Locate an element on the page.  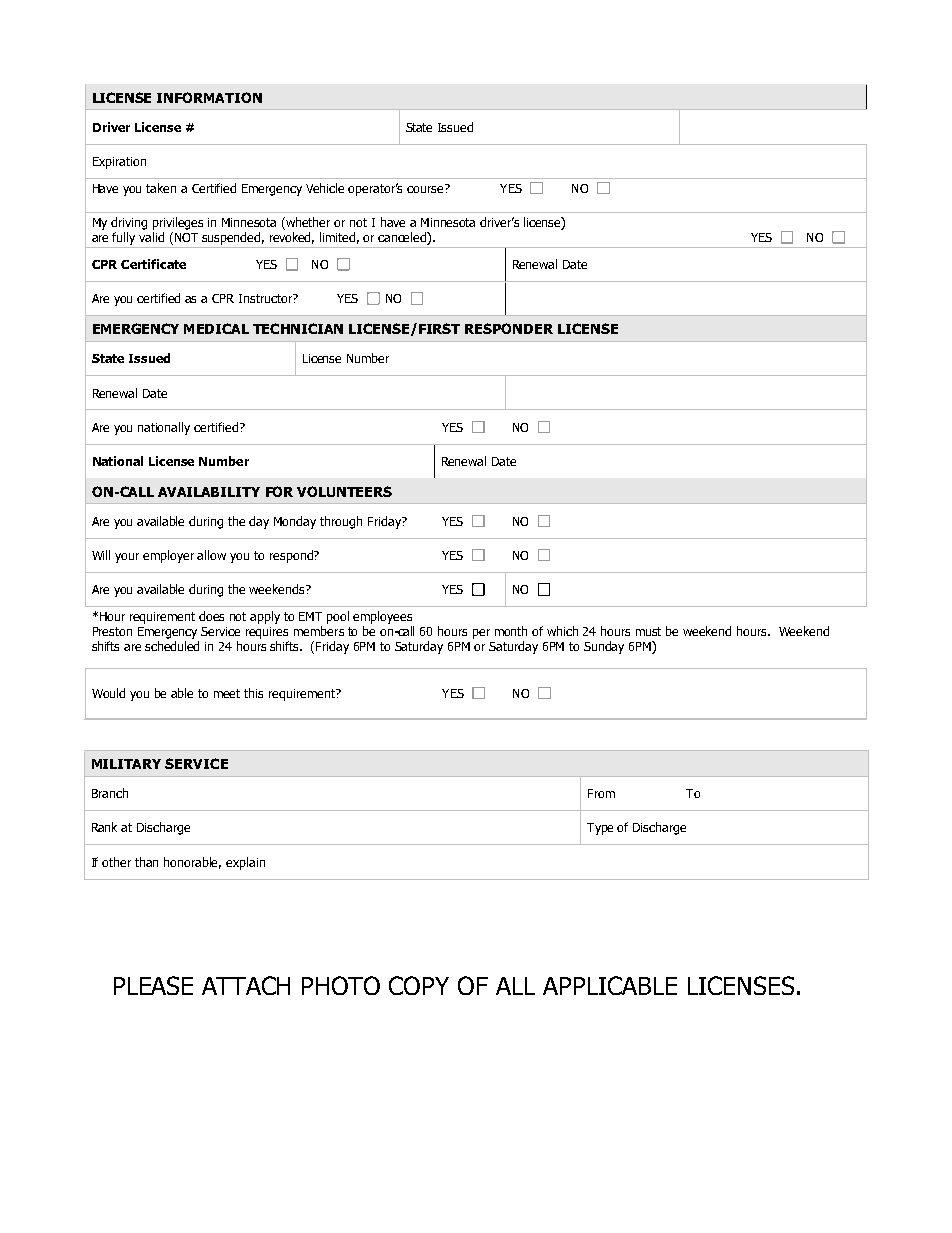
employees is located at coordinates (382, 617).
